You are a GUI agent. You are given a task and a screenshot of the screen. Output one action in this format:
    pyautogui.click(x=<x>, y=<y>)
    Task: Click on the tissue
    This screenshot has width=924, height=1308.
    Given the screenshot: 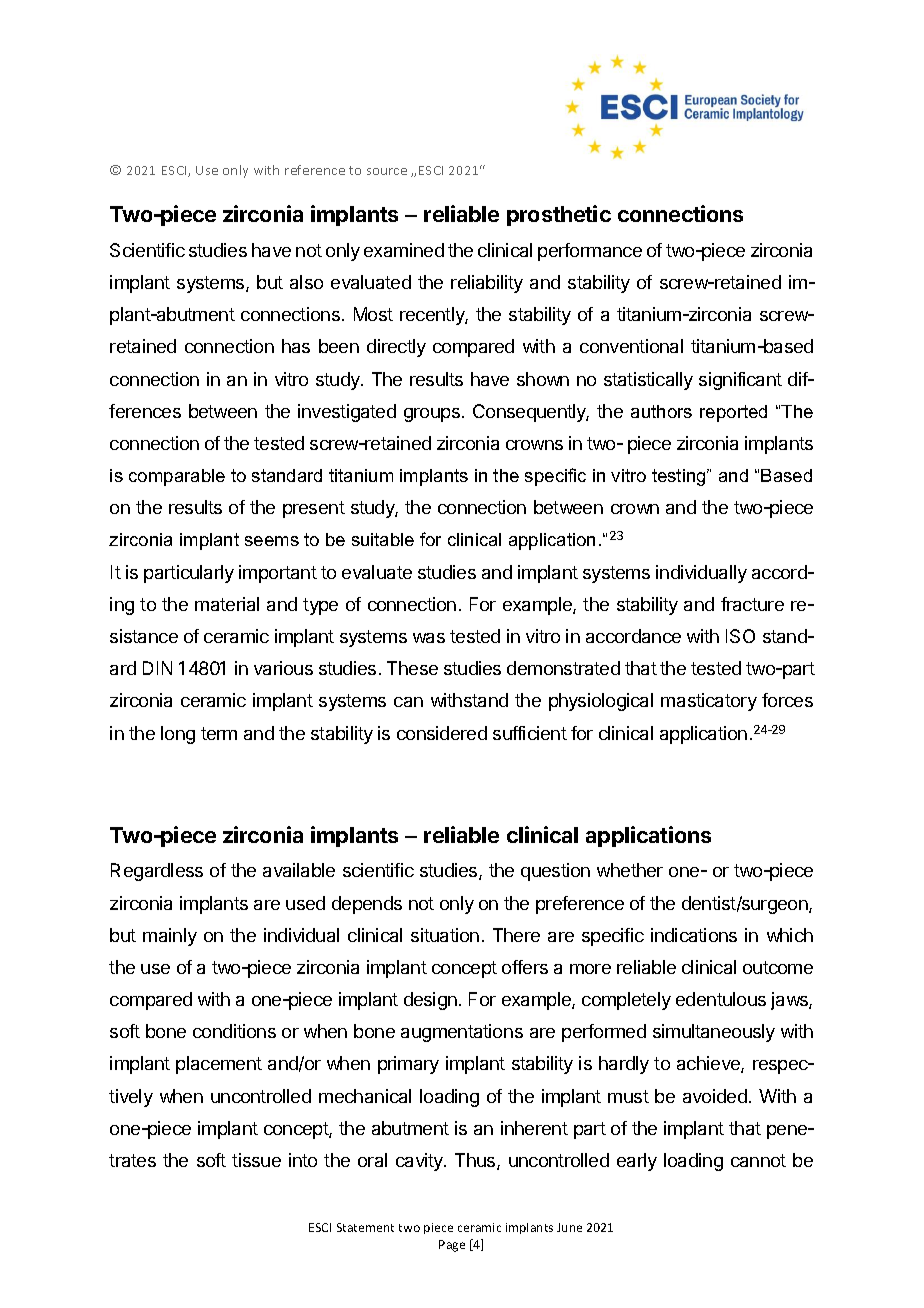 What is the action you would take?
    pyautogui.click(x=256, y=1160)
